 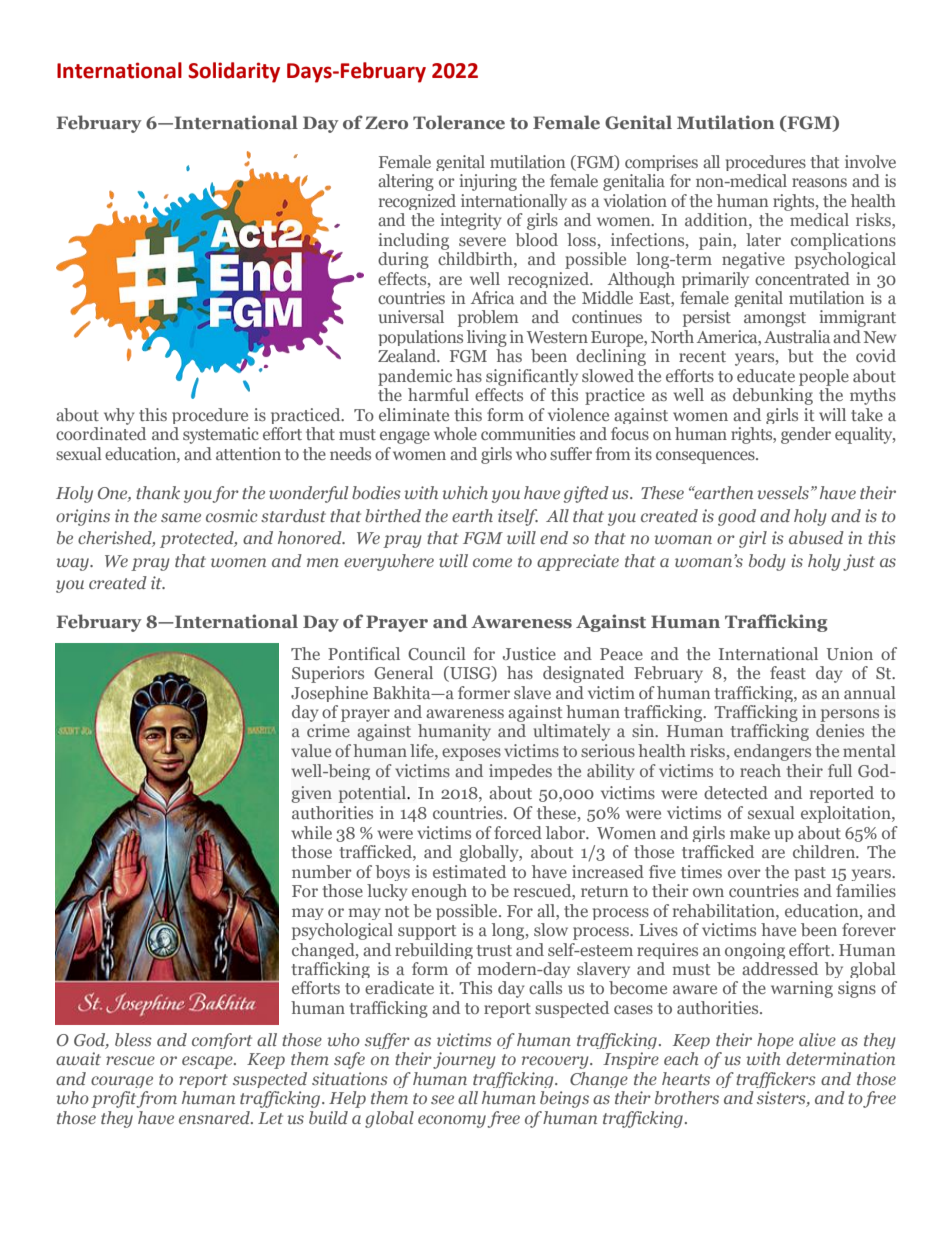 I want to click on body, so click(x=767, y=562).
